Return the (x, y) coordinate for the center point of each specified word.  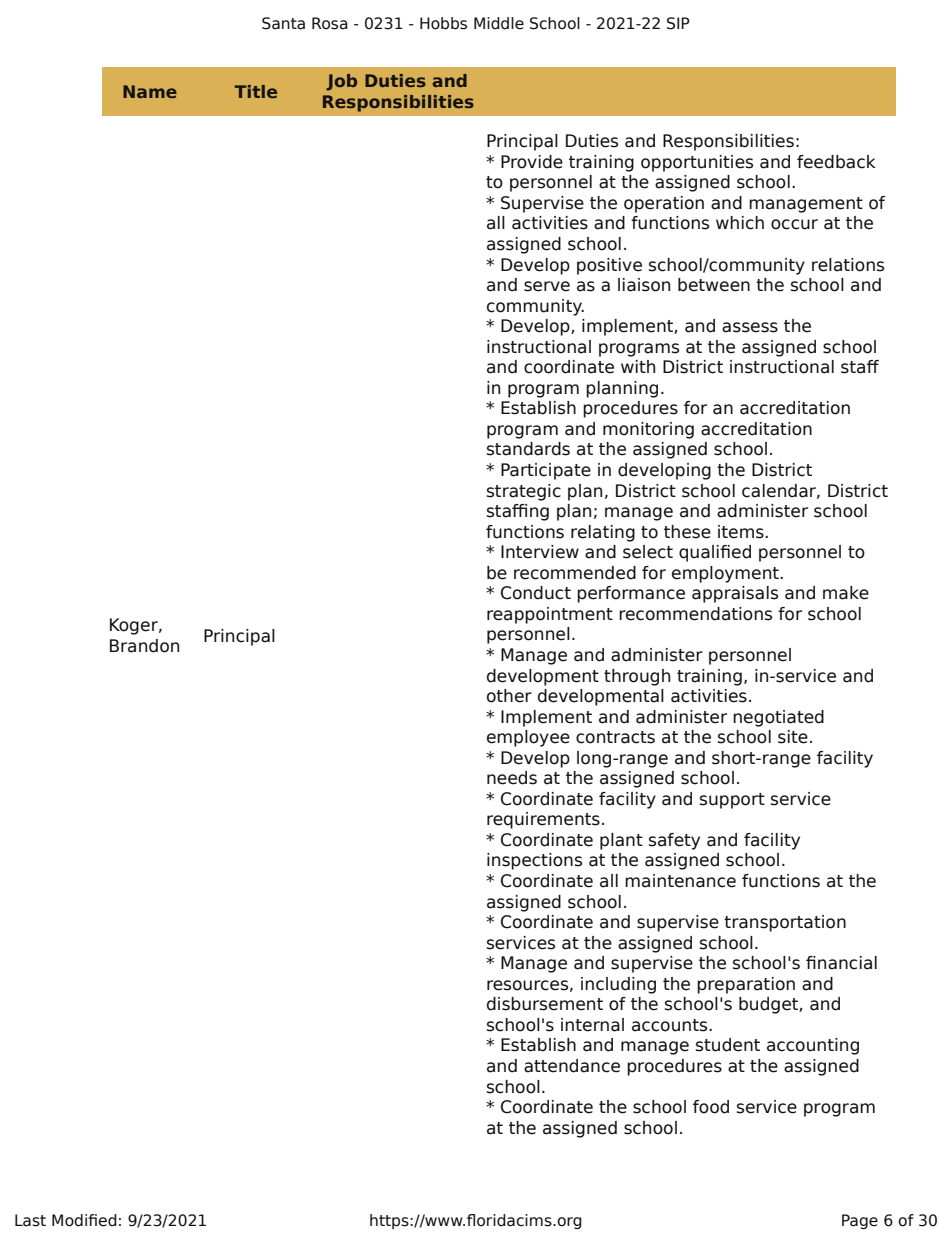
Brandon (144, 646)
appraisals (735, 594)
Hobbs (443, 23)
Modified (84, 1220)
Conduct (536, 593)
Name (150, 91)
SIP (678, 23)
